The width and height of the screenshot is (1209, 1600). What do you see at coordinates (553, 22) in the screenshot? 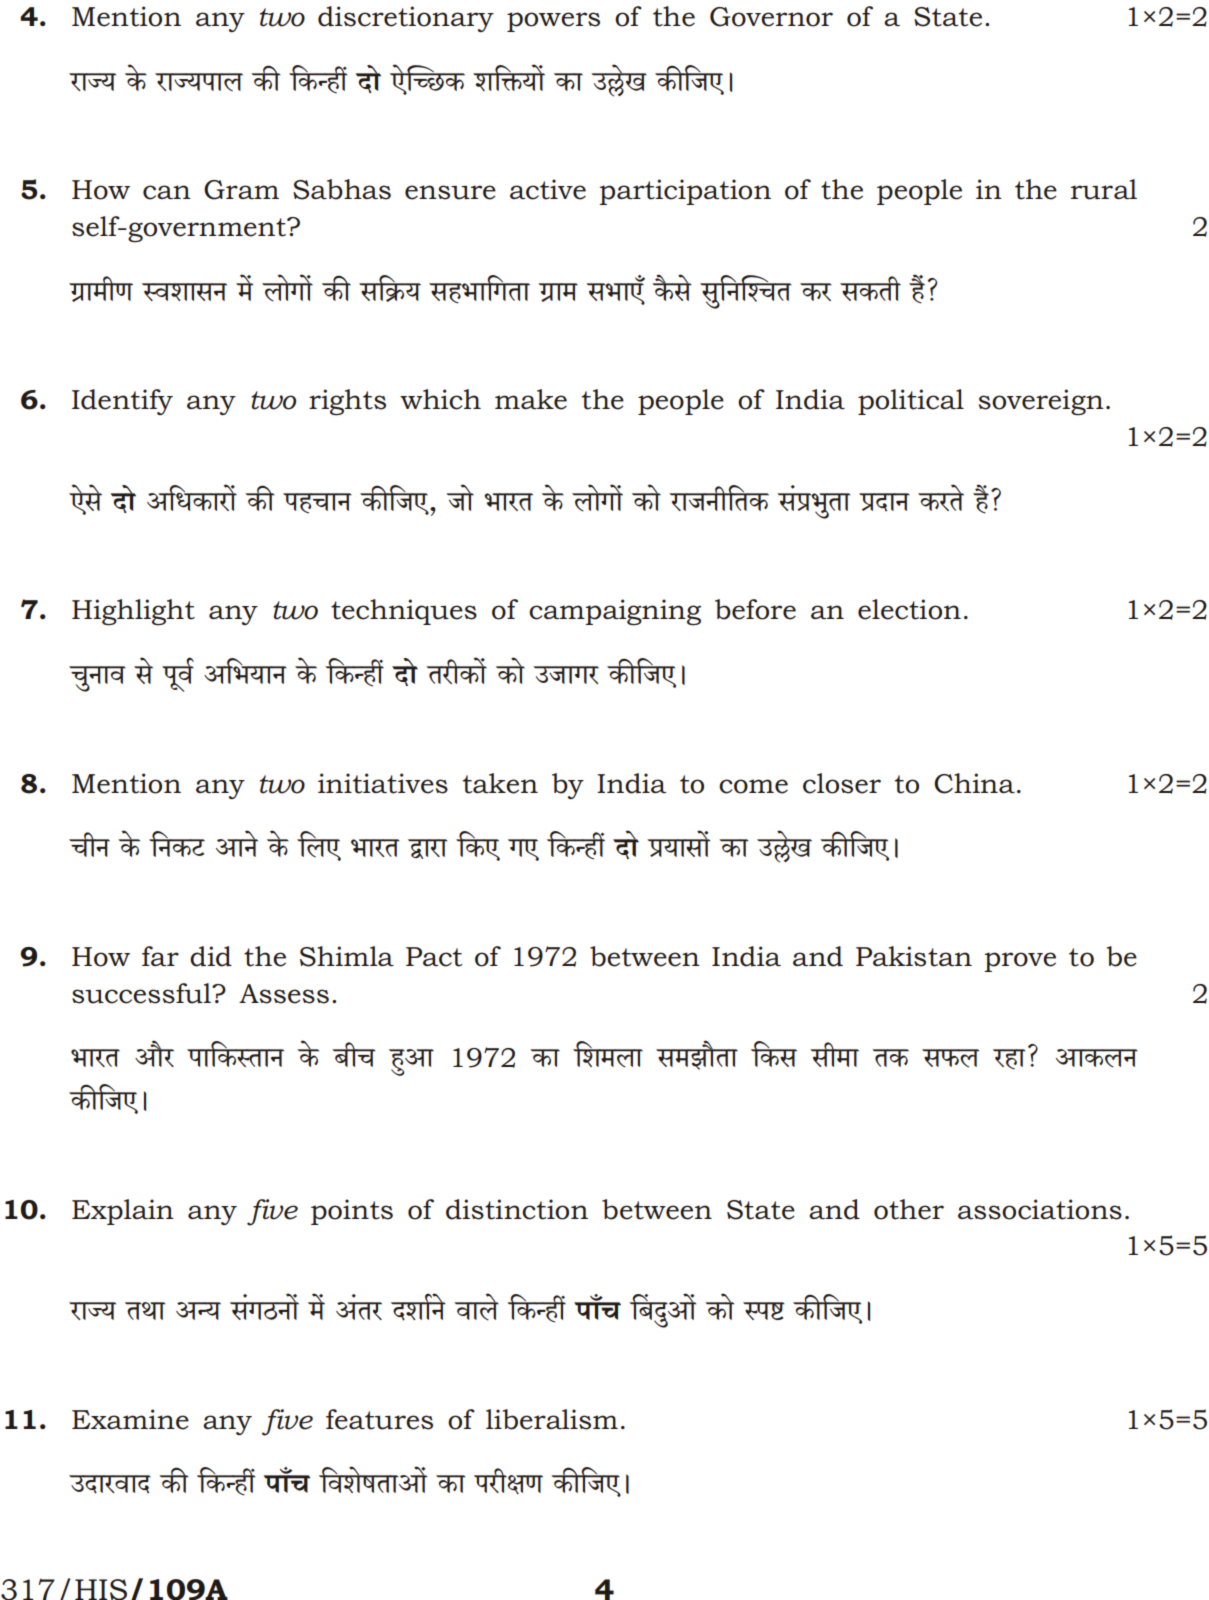
I see `powers` at bounding box center [553, 22].
